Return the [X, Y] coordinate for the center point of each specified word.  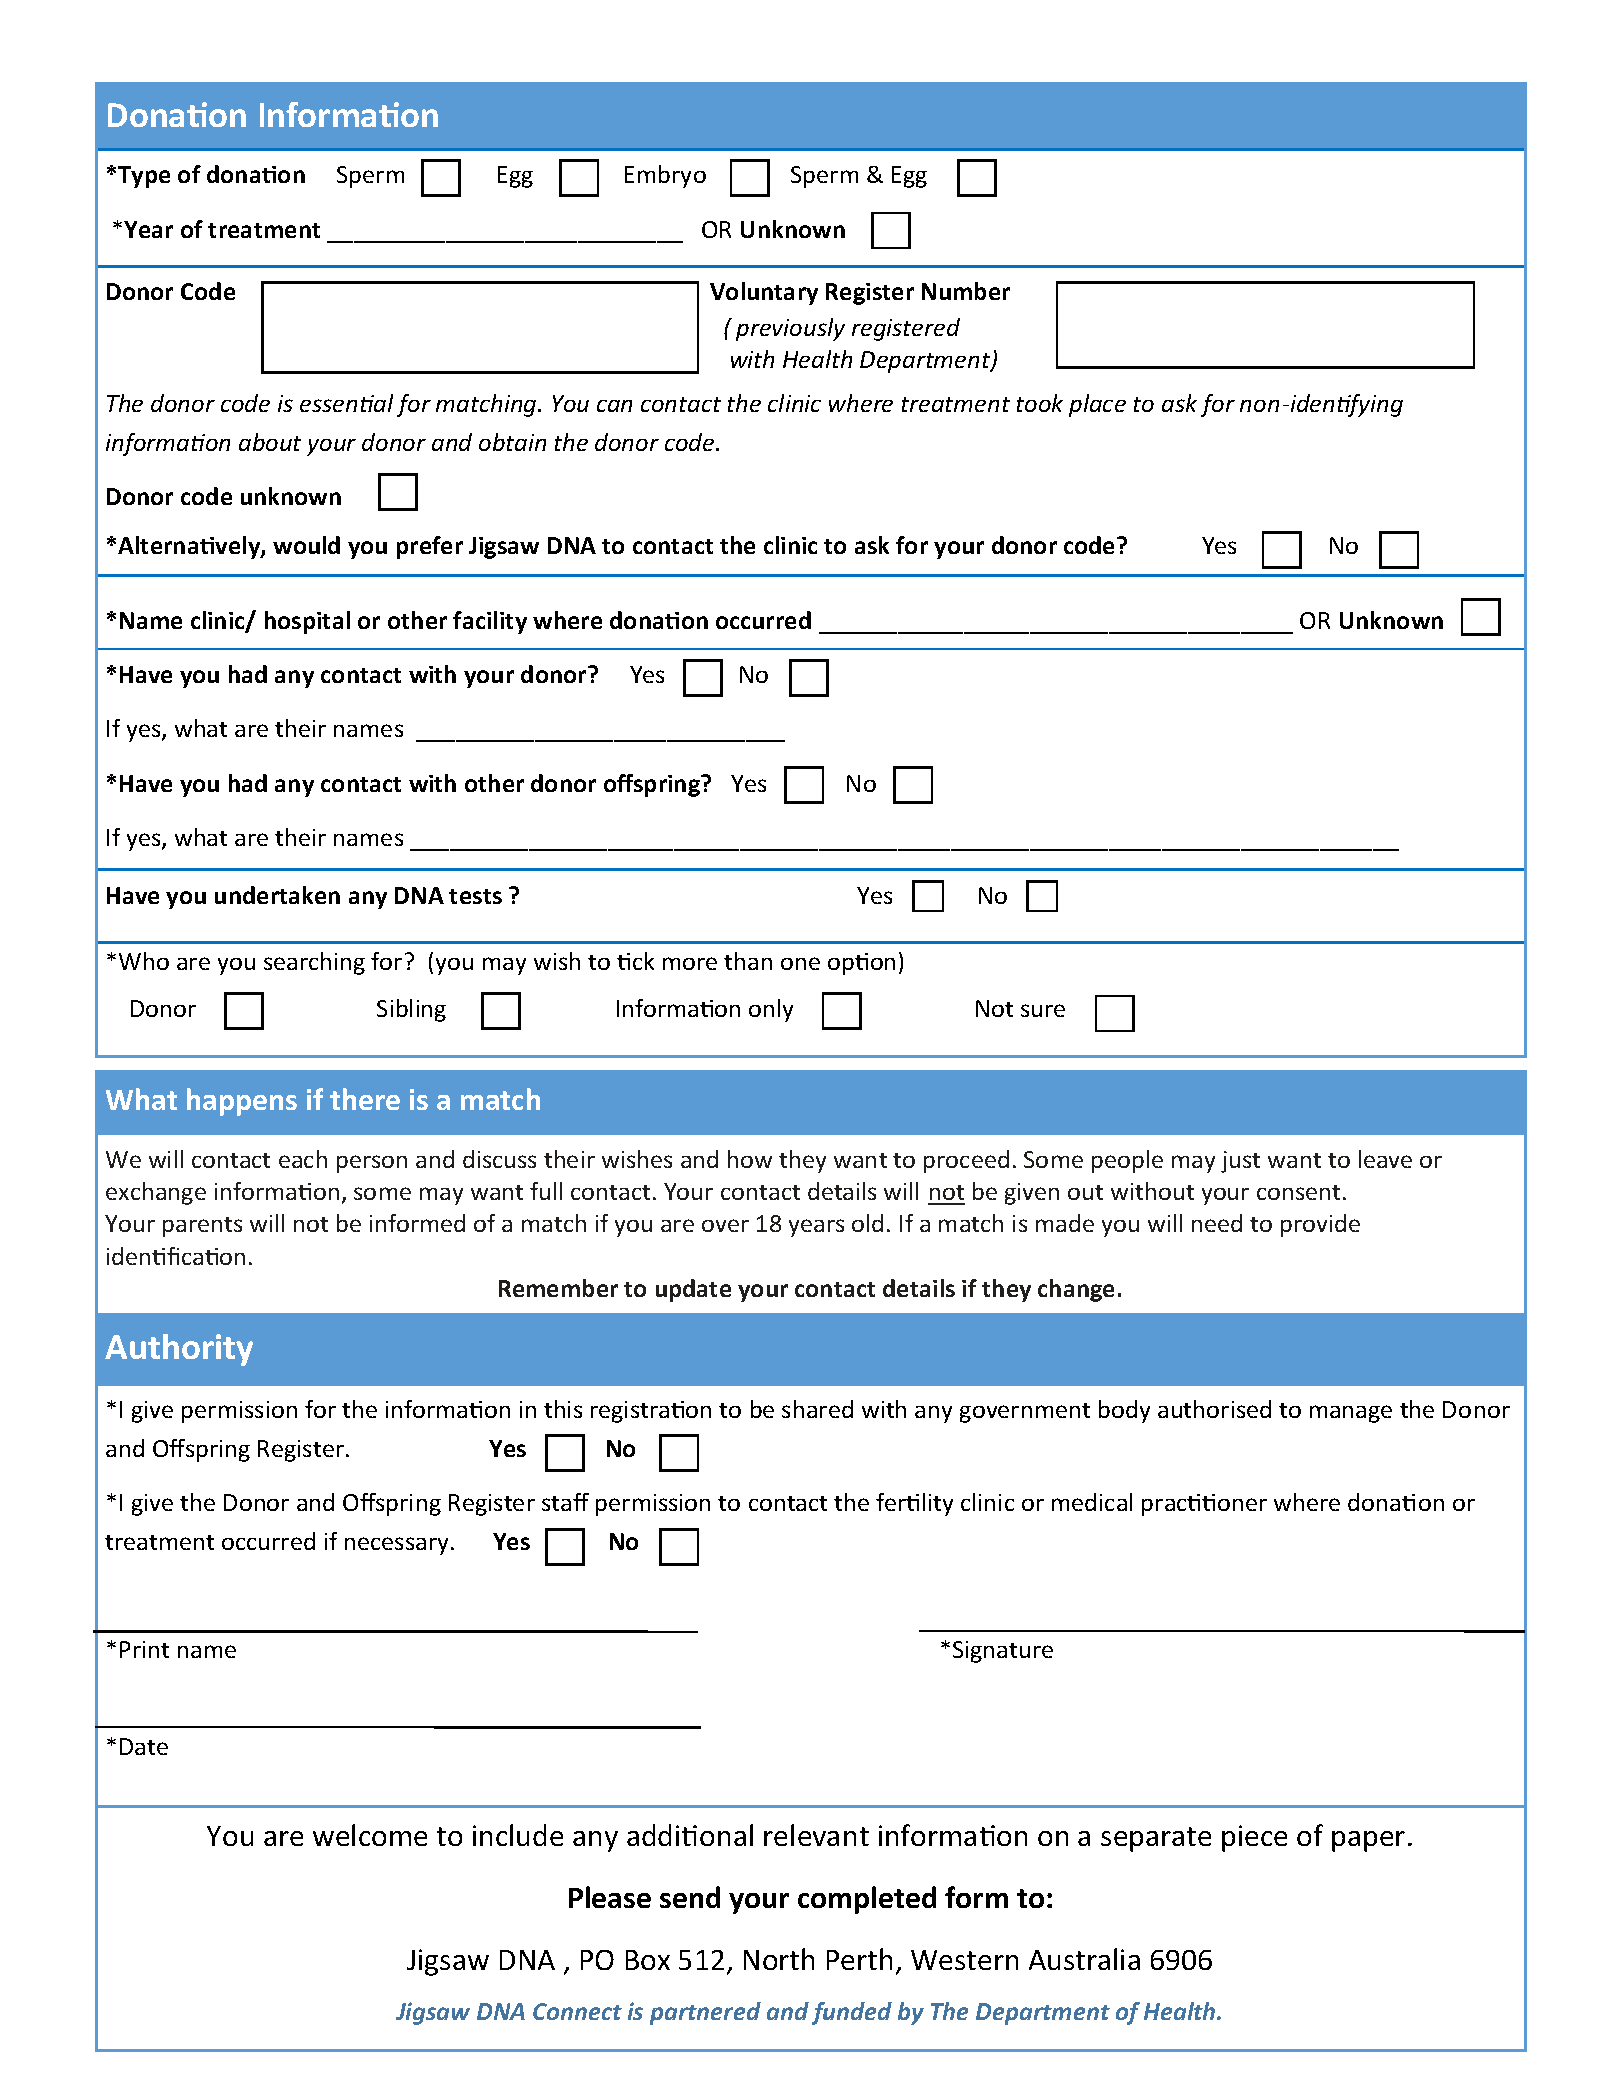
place [1097, 405]
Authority [179, 1350]
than [748, 961]
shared [817, 1409]
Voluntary [764, 293]
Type [144, 177]
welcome [370, 1835]
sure [1043, 1010]
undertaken [277, 895]
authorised [1214, 1409]
